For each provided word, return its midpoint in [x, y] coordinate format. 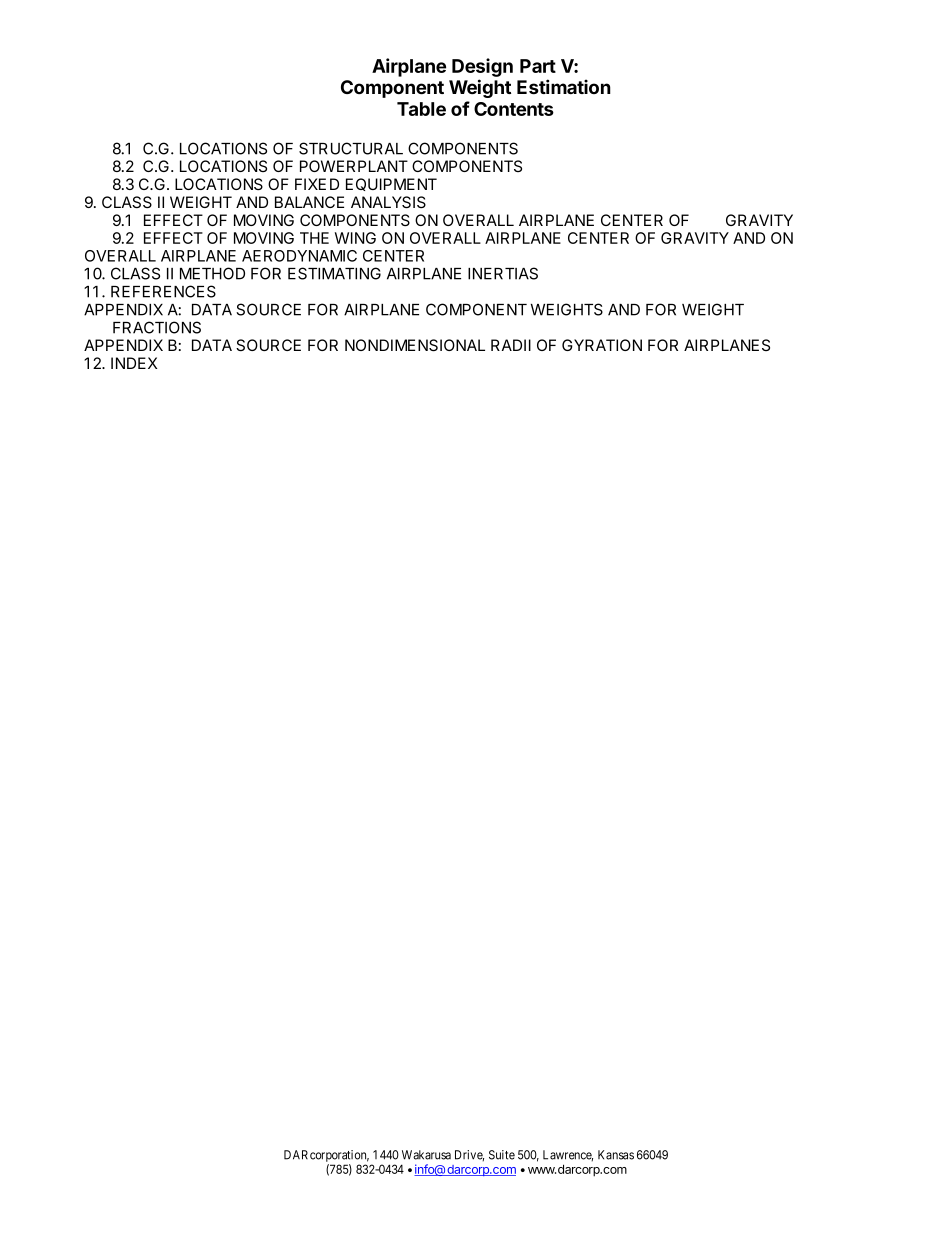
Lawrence [568, 1156]
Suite [502, 1155]
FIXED [317, 184]
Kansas [616, 1155]
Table [421, 109]
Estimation [564, 86]
